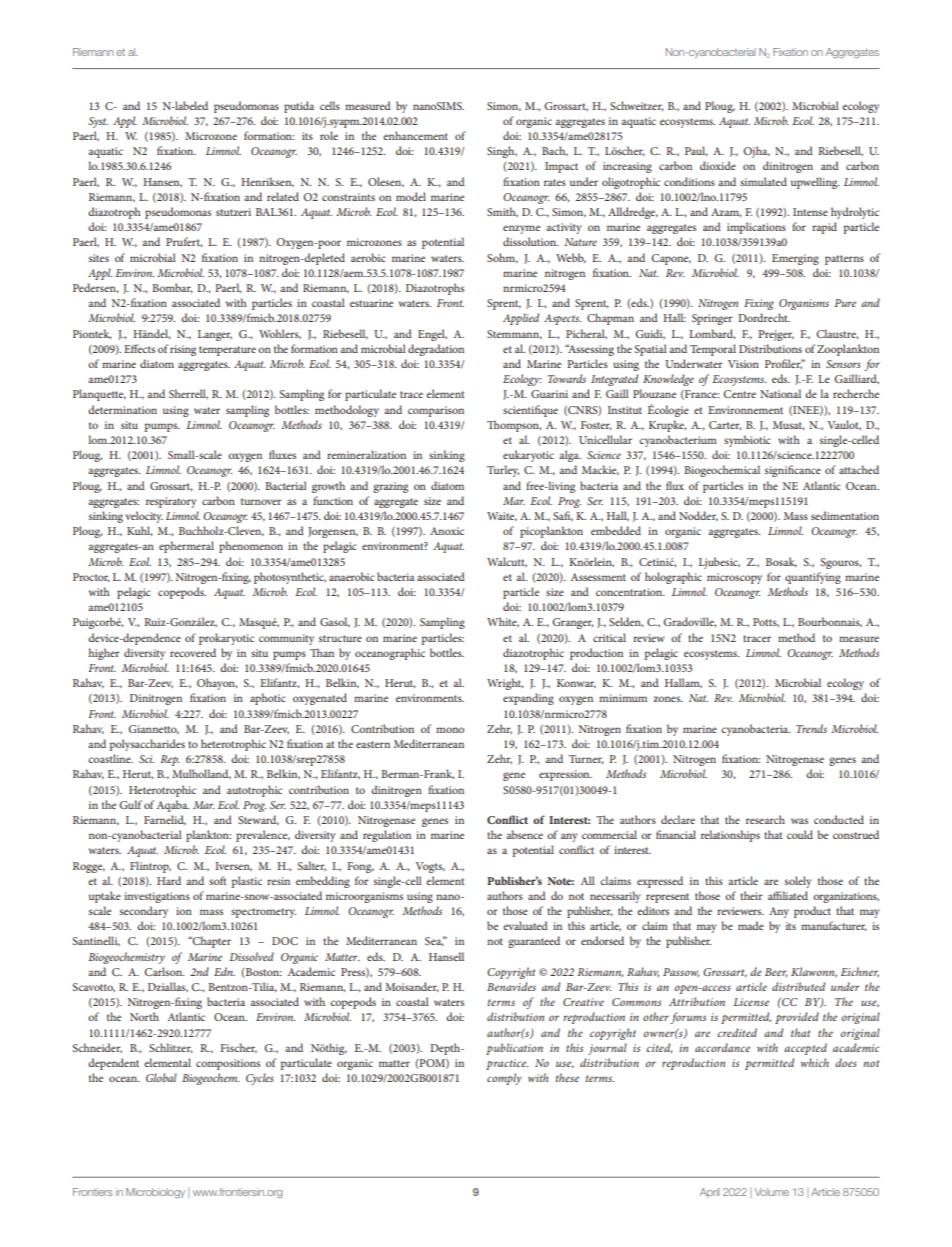 The width and height of the screenshot is (952, 1247). Describe the element at coordinates (164, 971) in the screenshot. I see `Carlson` at that location.
